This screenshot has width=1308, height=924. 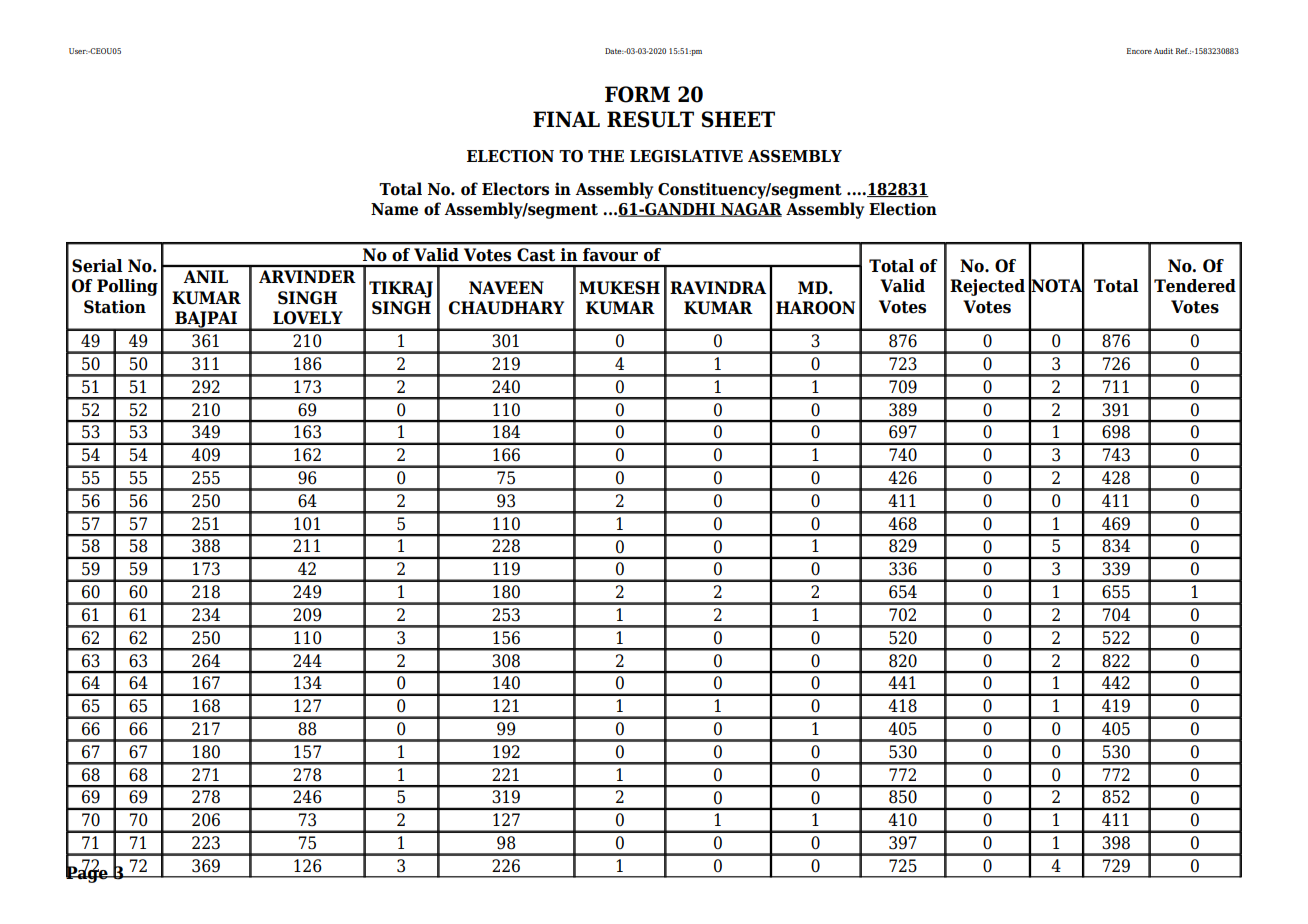 I want to click on FORM, so click(x=637, y=94).
